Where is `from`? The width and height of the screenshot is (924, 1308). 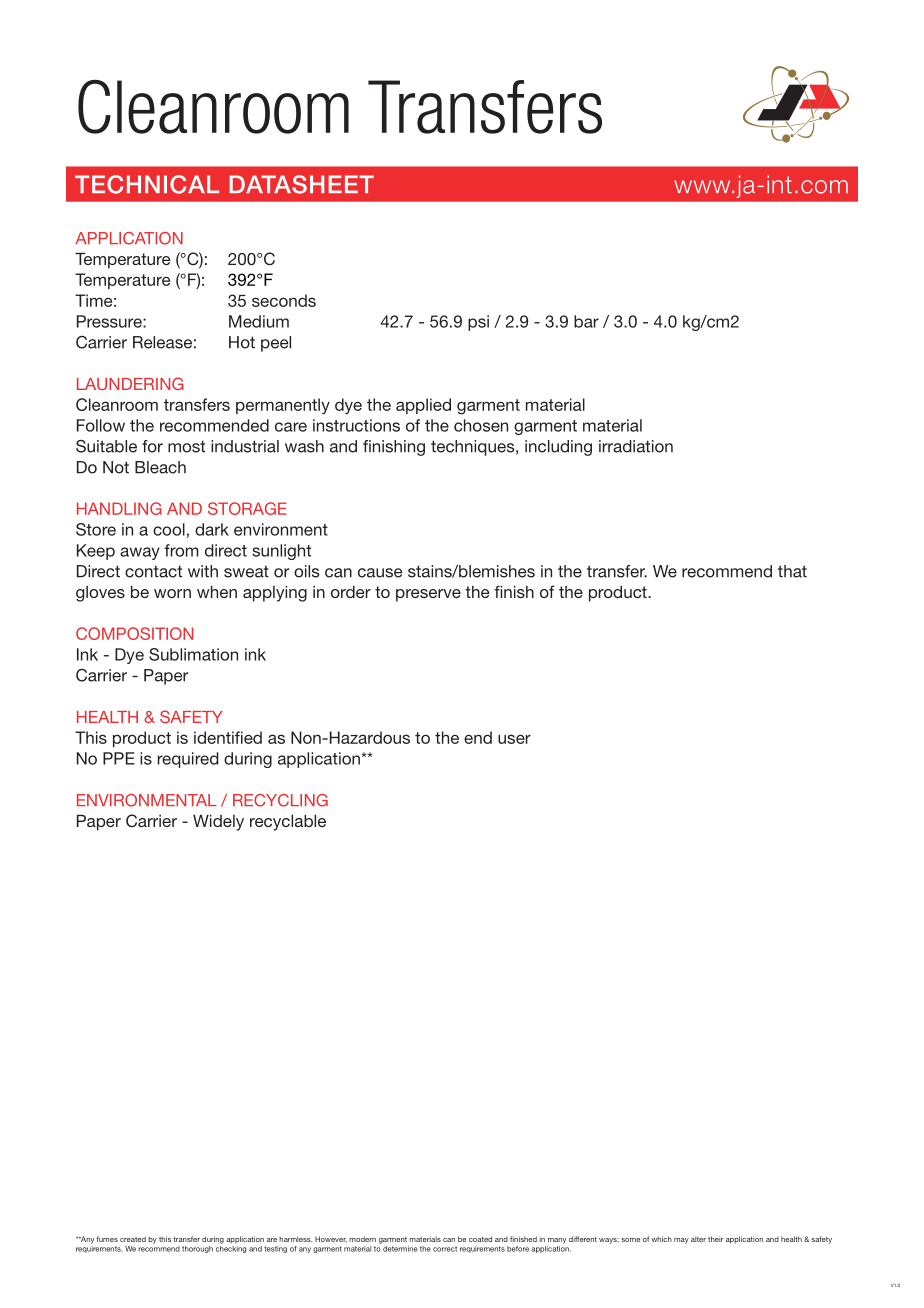 from is located at coordinates (181, 550).
